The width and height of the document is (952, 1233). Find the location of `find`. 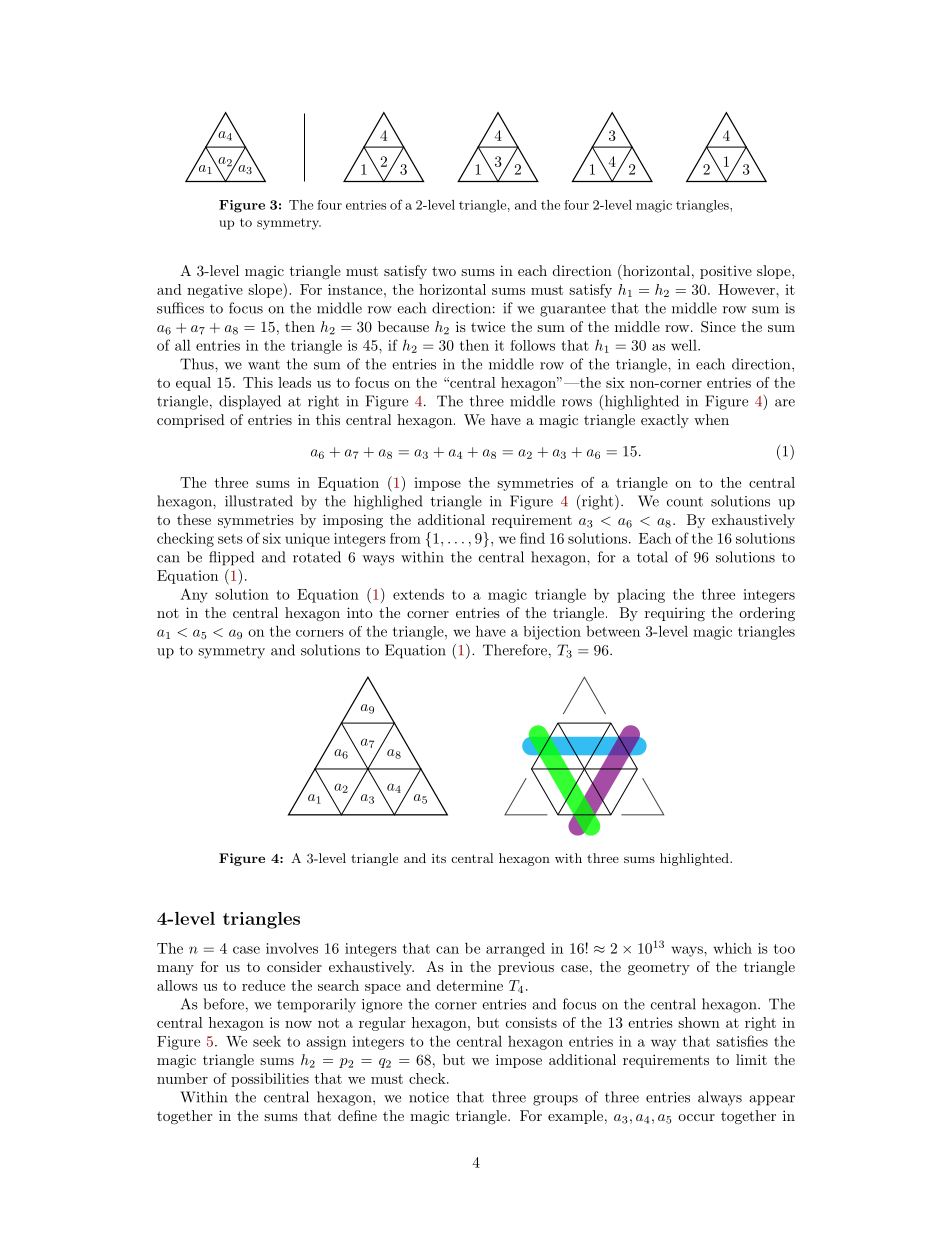

find is located at coordinates (532, 538).
